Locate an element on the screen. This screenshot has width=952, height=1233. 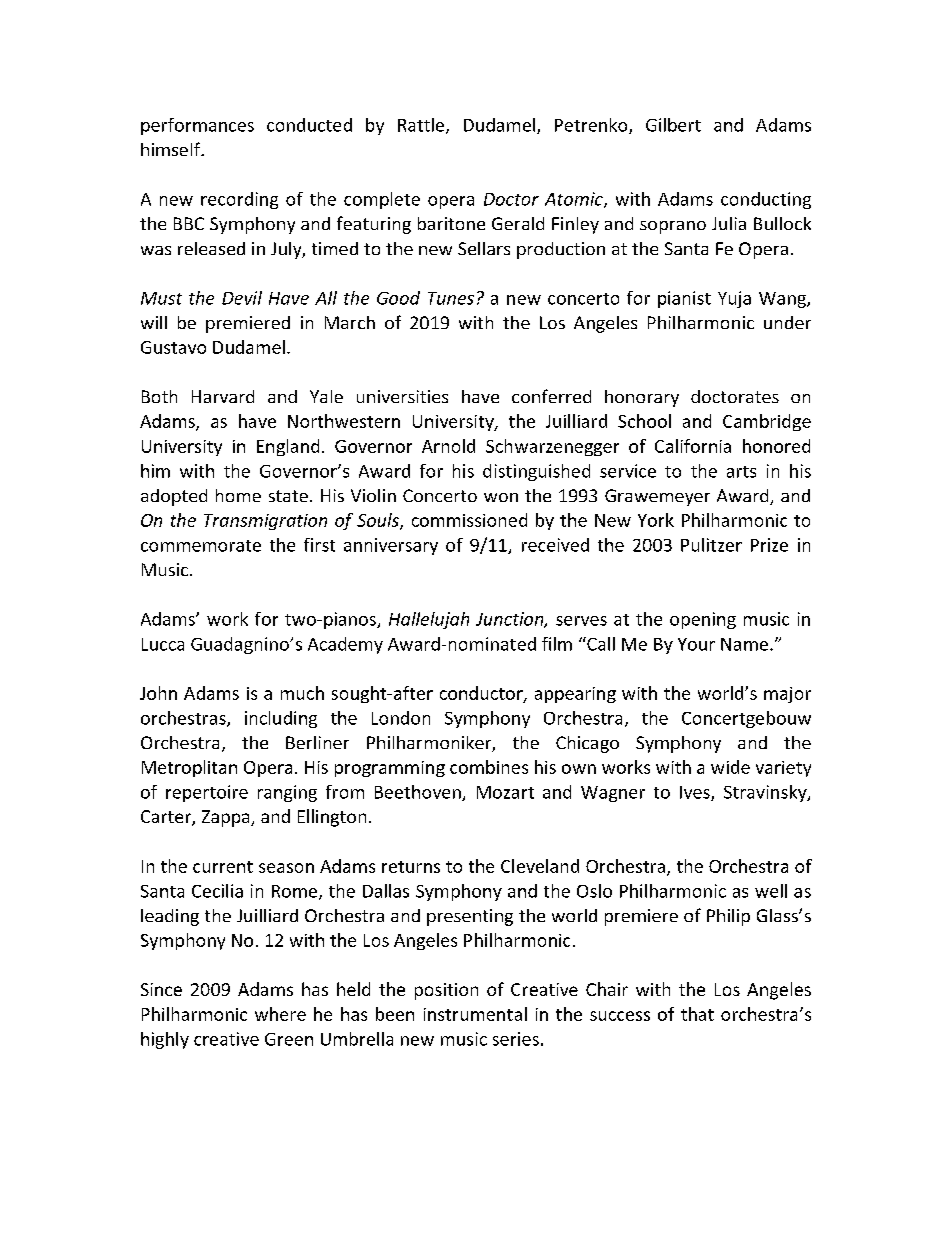
Gilbert is located at coordinates (673, 125).
